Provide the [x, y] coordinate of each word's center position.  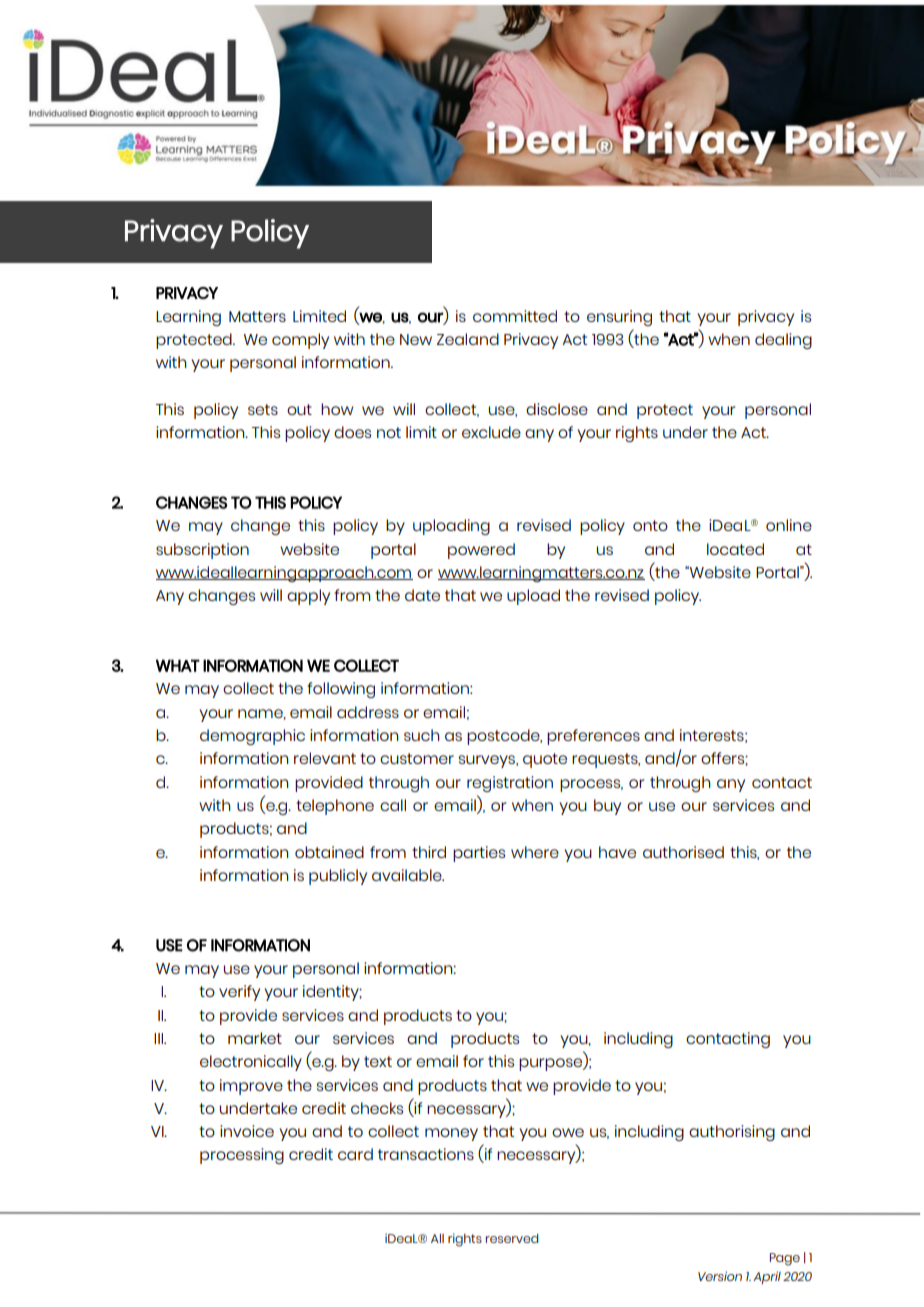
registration [510, 784]
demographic [252, 737]
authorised [683, 852]
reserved [512, 1238]
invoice [247, 1131]
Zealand [468, 339]
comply [300, 341]
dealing [783, 341]
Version [720, 1276]
